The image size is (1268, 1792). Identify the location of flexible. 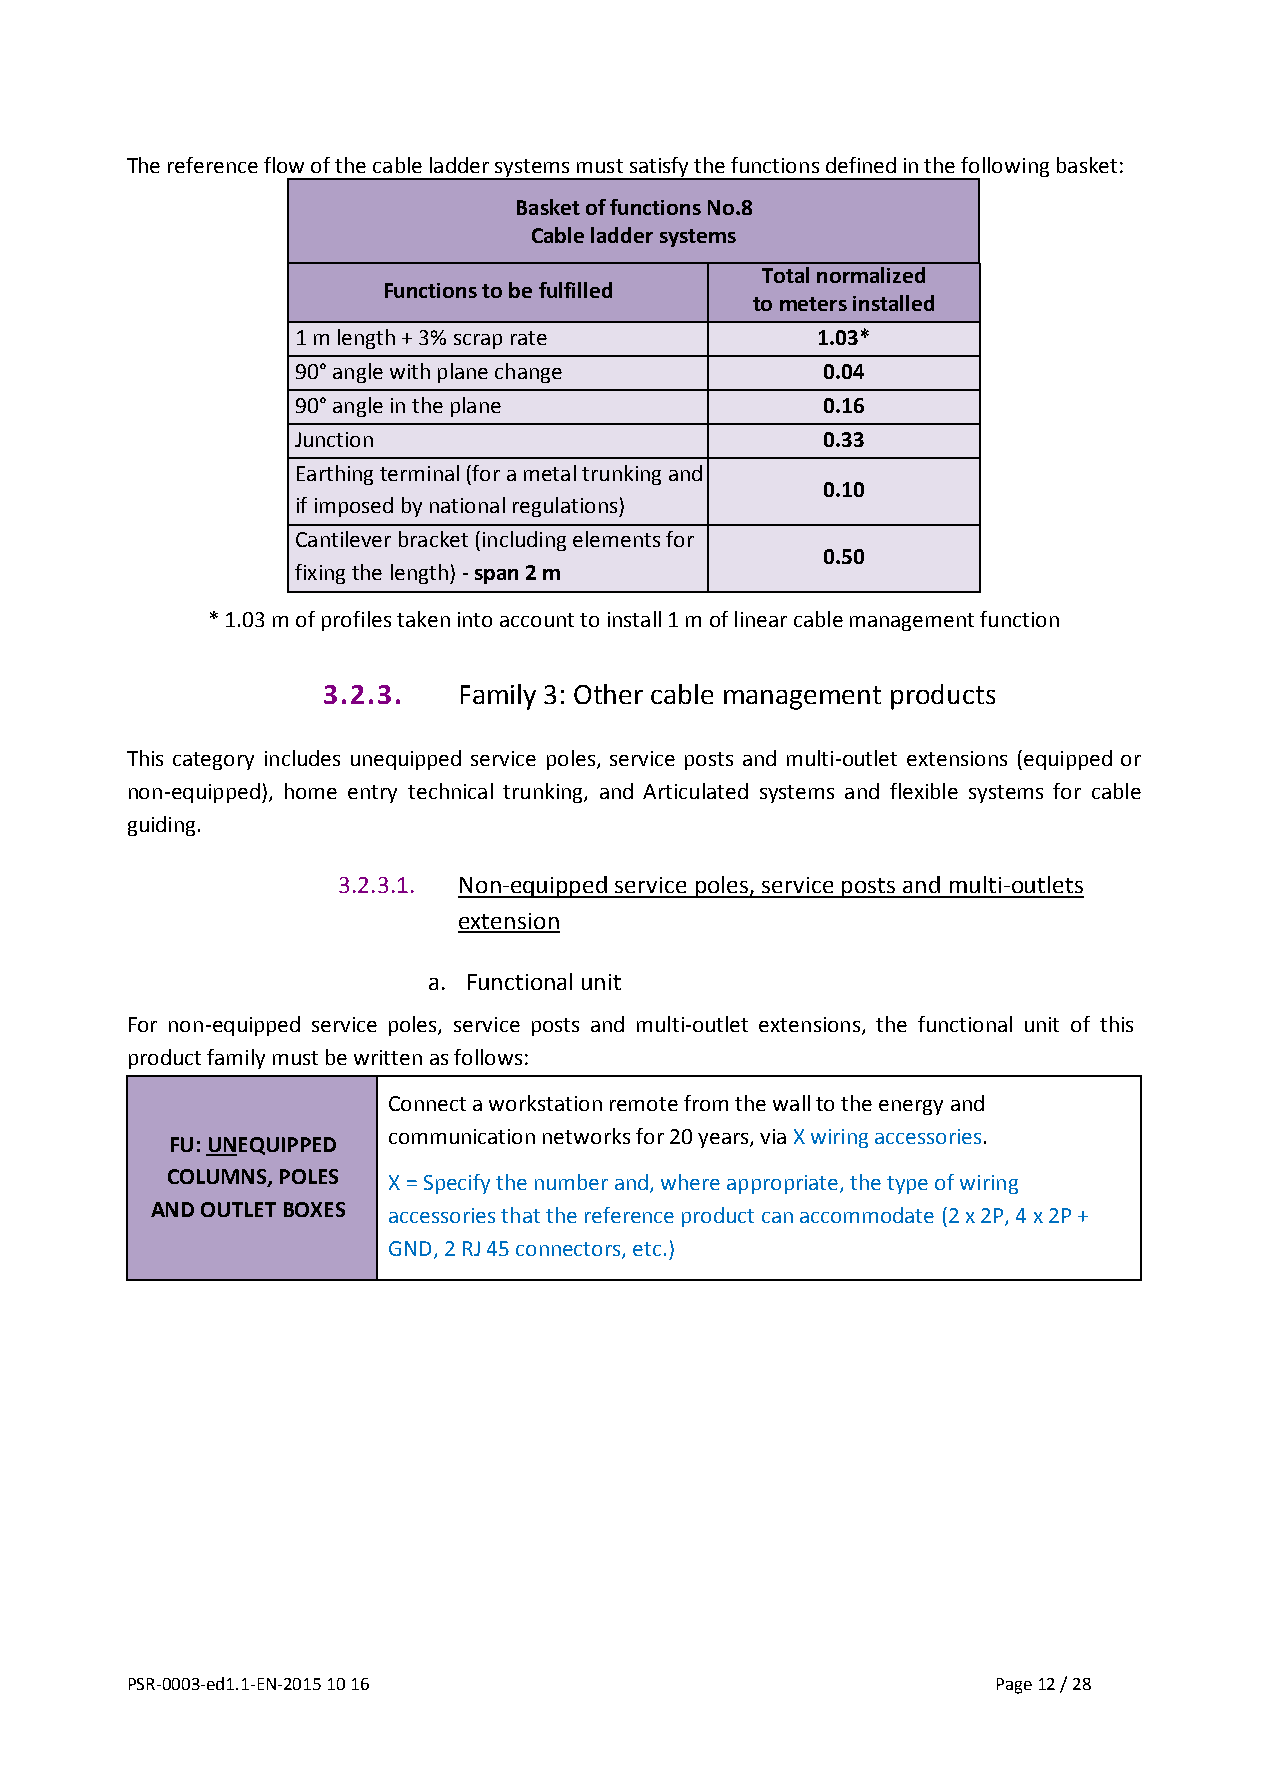
(924, 791).
